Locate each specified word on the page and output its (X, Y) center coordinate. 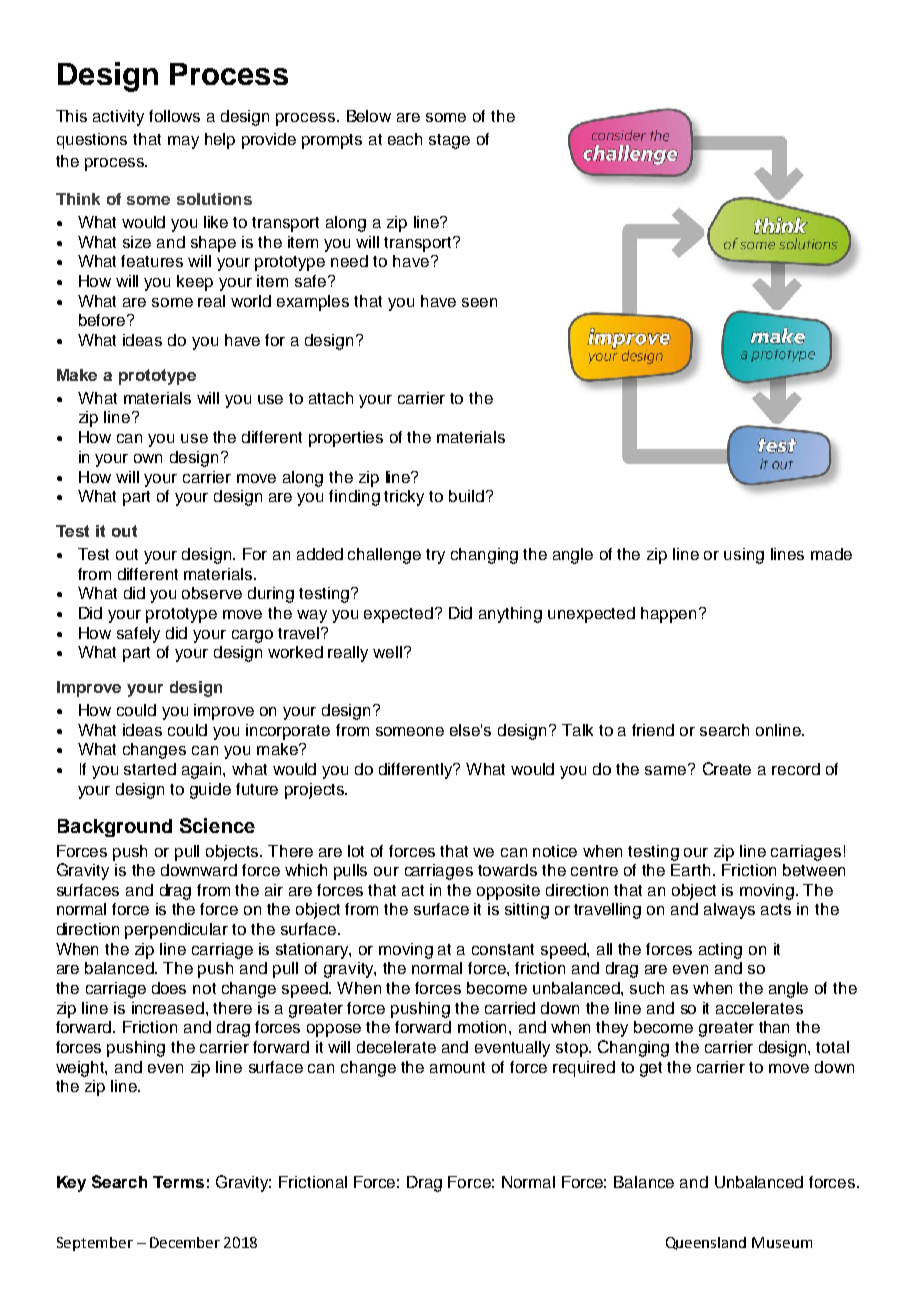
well (387, 652)
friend (653, 730)
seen (479, 302)
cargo (252, 636)
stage (449, 141)
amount (457, 1067)
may (183, 142)
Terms (178, 1182)
